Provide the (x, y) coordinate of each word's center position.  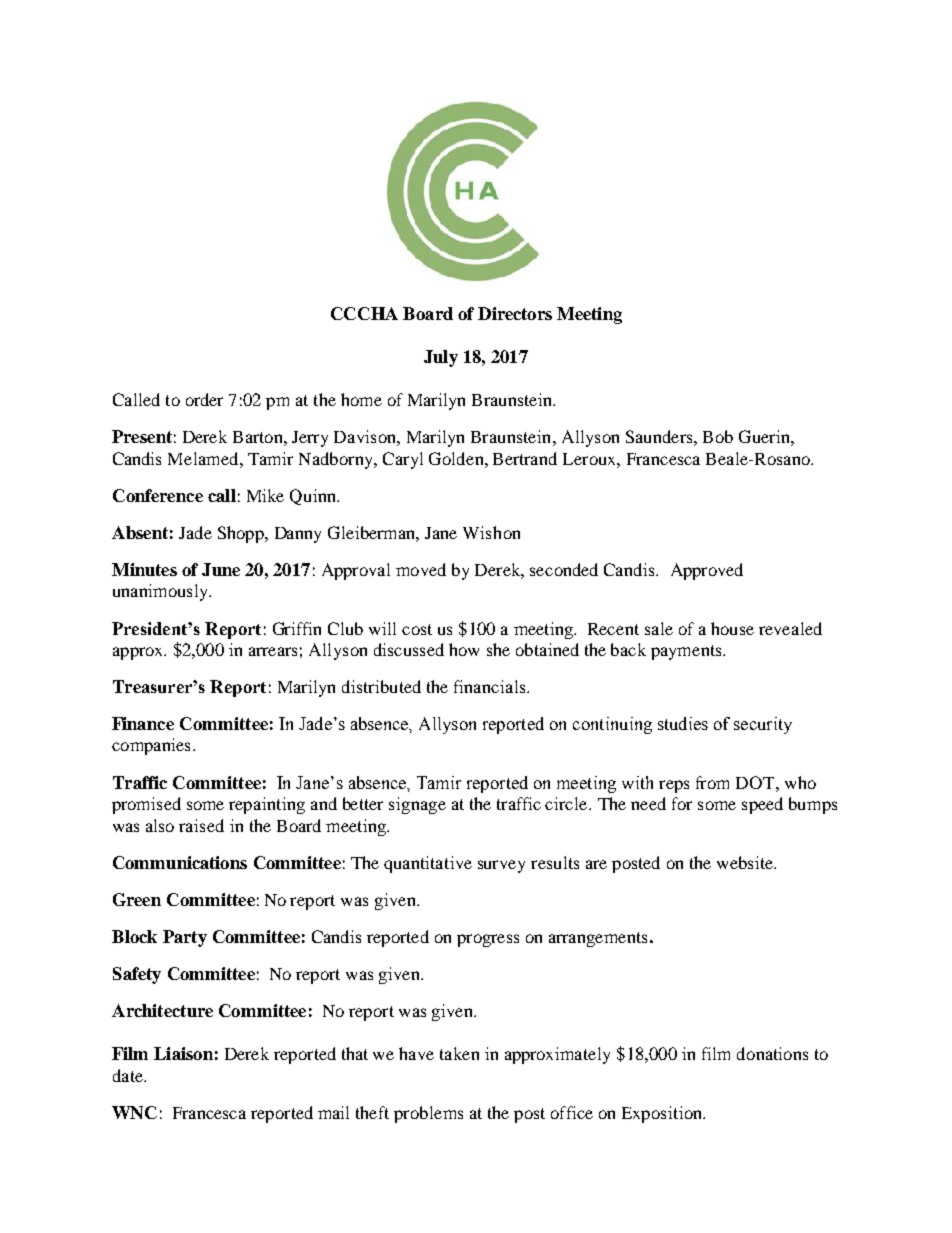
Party (185, 938)
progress (488, 940)
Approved (707, 571)
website (746, 862)
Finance (143, 723)
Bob (718, 436)
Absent (140, 532)
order (204, 399)
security (763, 725)
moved (421, 569)
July (441, 358)
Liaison (183, 1053)
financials (491, 686)
